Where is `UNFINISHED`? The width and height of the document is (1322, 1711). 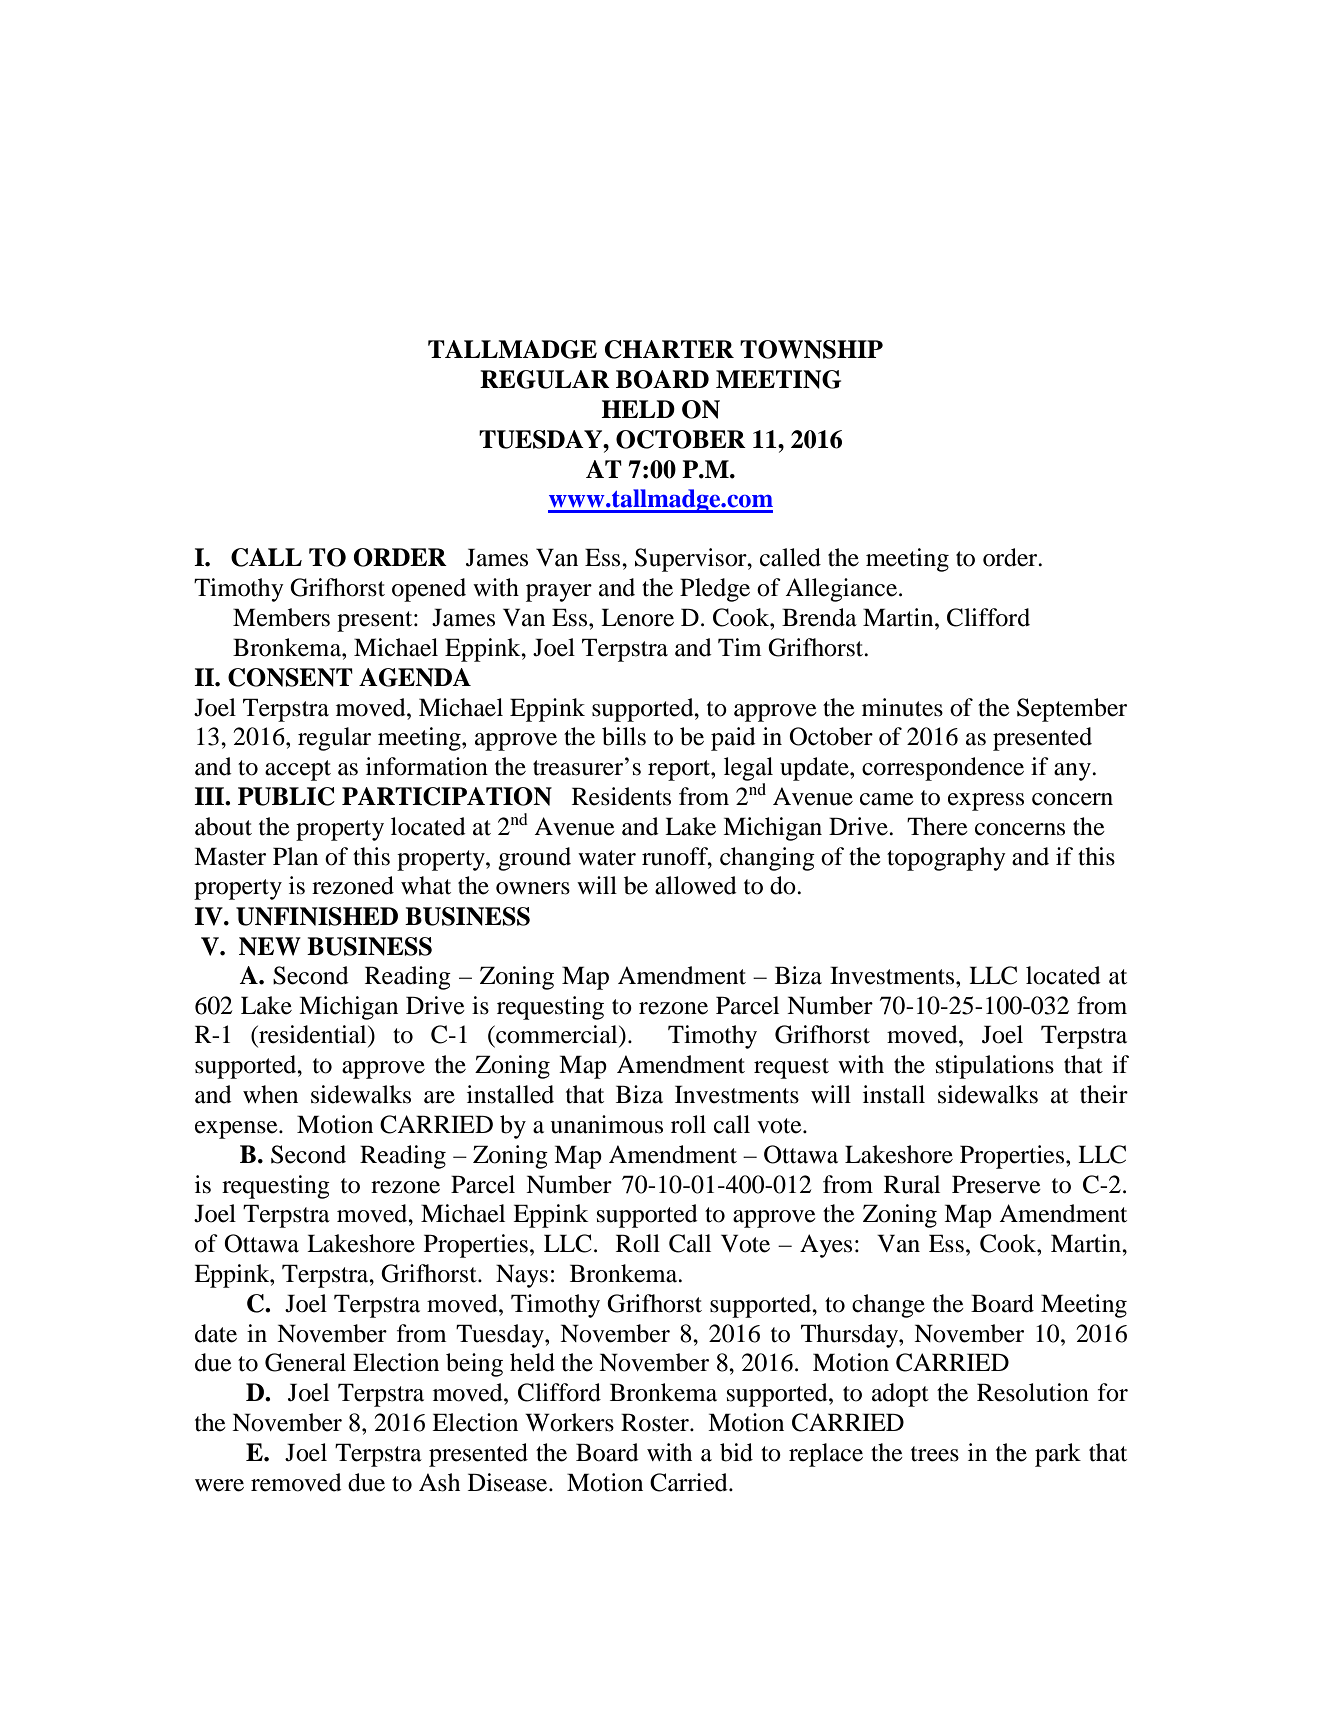 UNFINISHED is located at coordinates (317, 916).
